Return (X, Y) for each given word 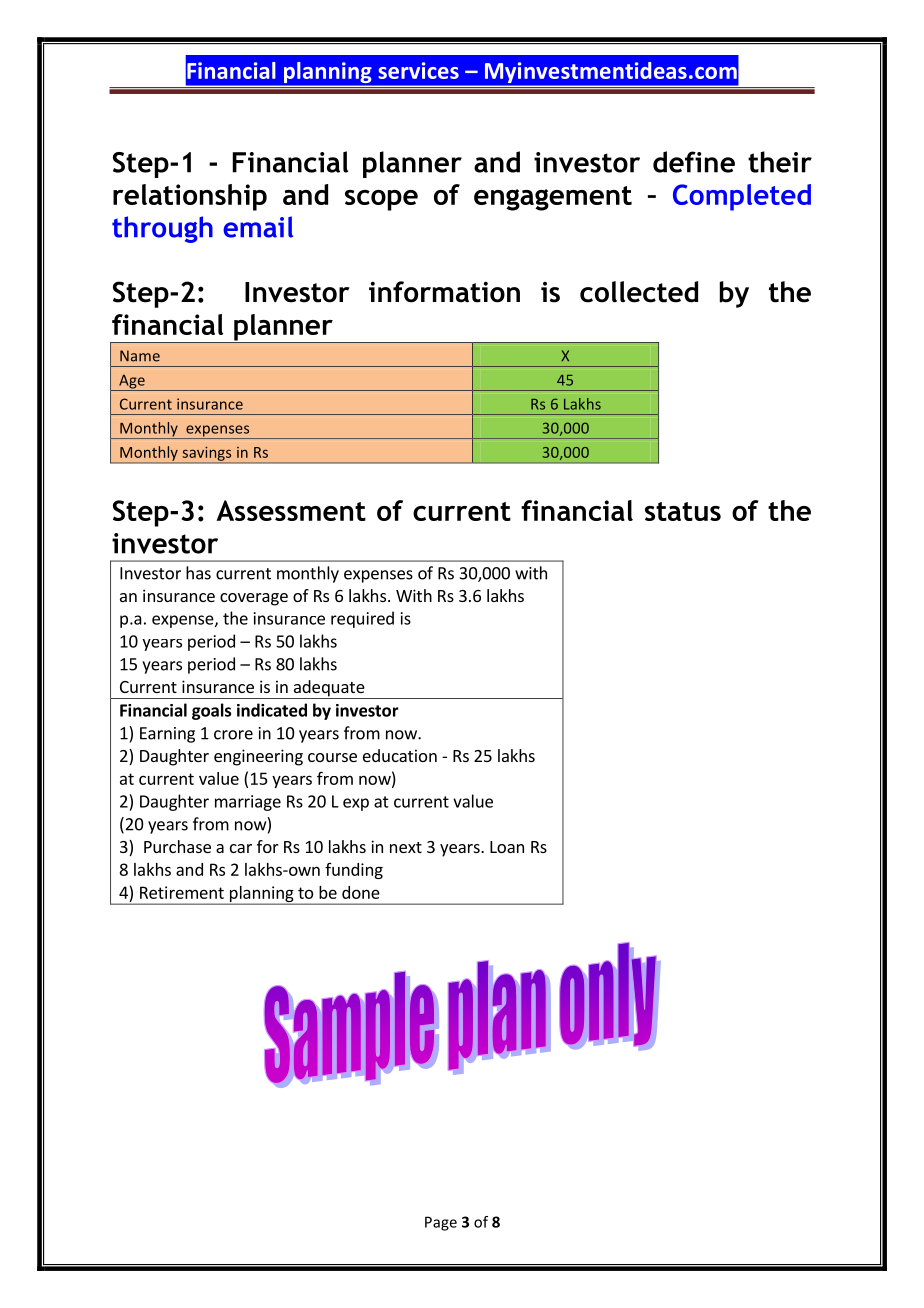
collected (639, 292)
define (694, 162)
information (444, 292)
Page (441, 1223)
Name (140, 356)
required (362, 619)
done (361, 892)
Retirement (182, 892)
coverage (254, 599)
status (683, 511)
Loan (507, 847)
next (406, 847)
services (418, 70)
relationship (190, 197)
